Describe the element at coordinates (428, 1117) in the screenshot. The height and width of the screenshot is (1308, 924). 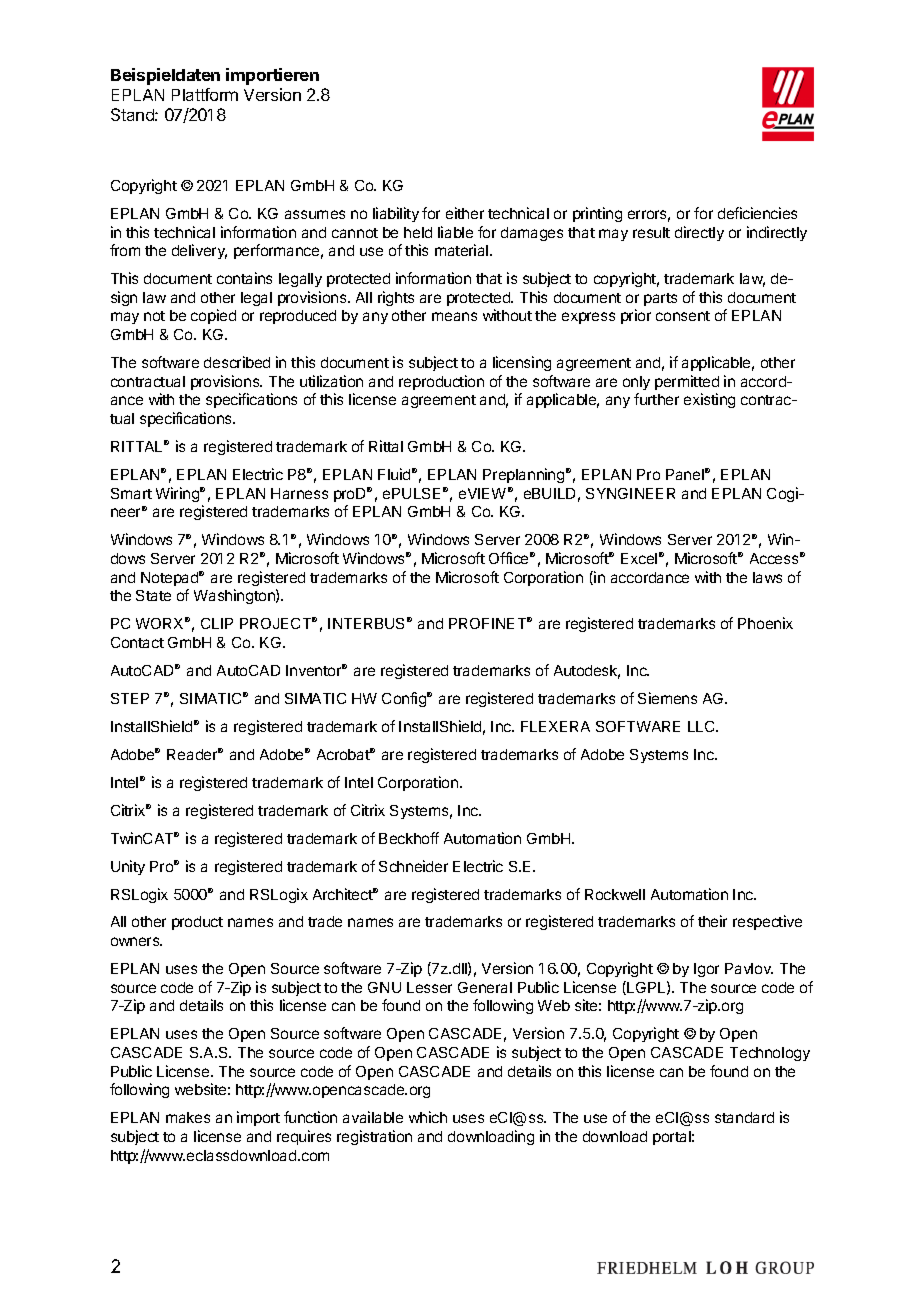
I see `which` at that location.
